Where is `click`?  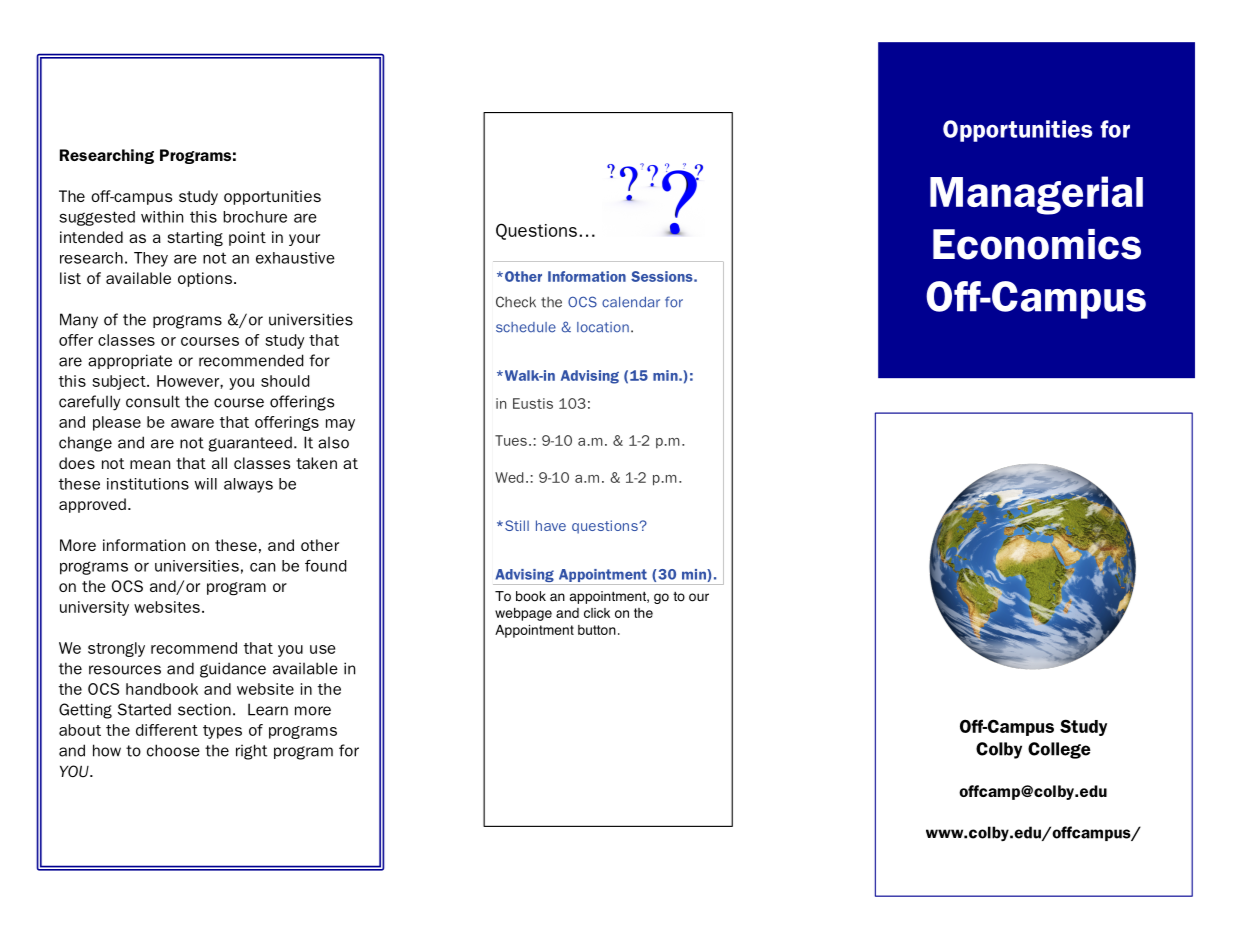 click is located at coordinates (597, 613).
